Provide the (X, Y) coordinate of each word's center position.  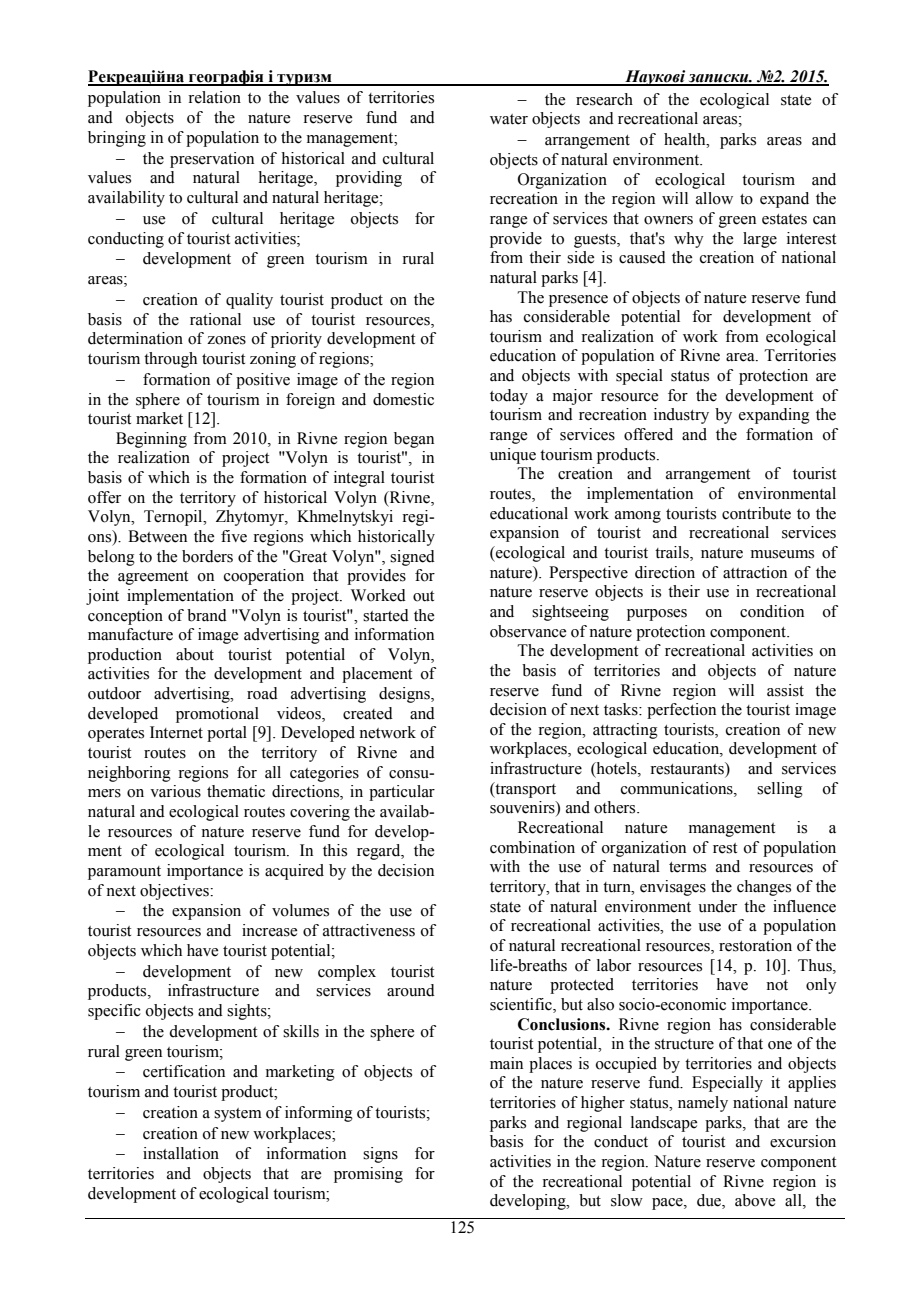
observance (528, 631)
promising (368, 1175)
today (509, 397)
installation (181, 1153)
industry (681, 416)
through (170, 360)
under (717, 906)
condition (772, 611)
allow (714, 198)
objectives (175, 892)
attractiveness (369, 930)
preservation (212, 160)
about (195, 654)
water (509, 119)
